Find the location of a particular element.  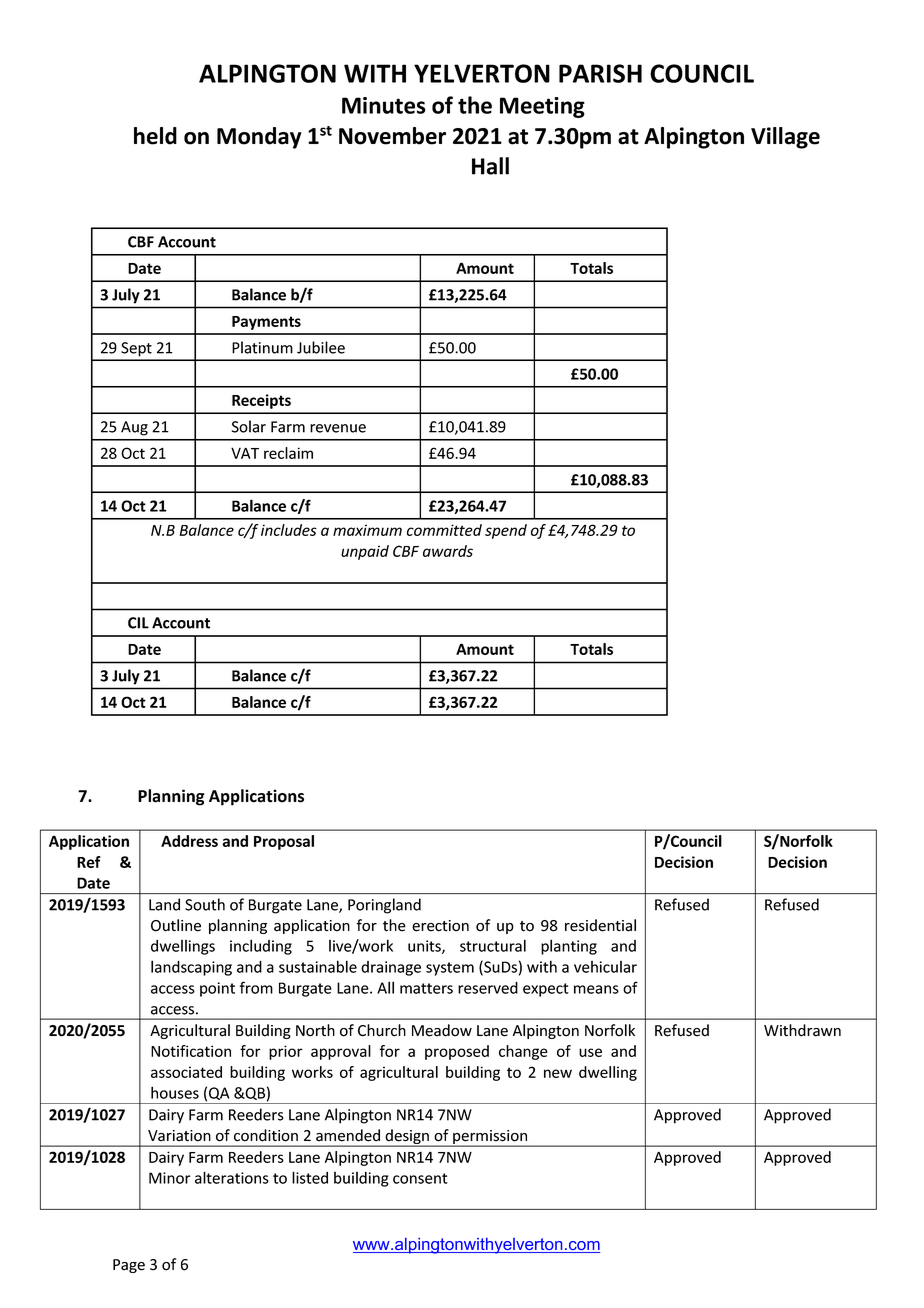

Village is located at coordinates (785, 138).
